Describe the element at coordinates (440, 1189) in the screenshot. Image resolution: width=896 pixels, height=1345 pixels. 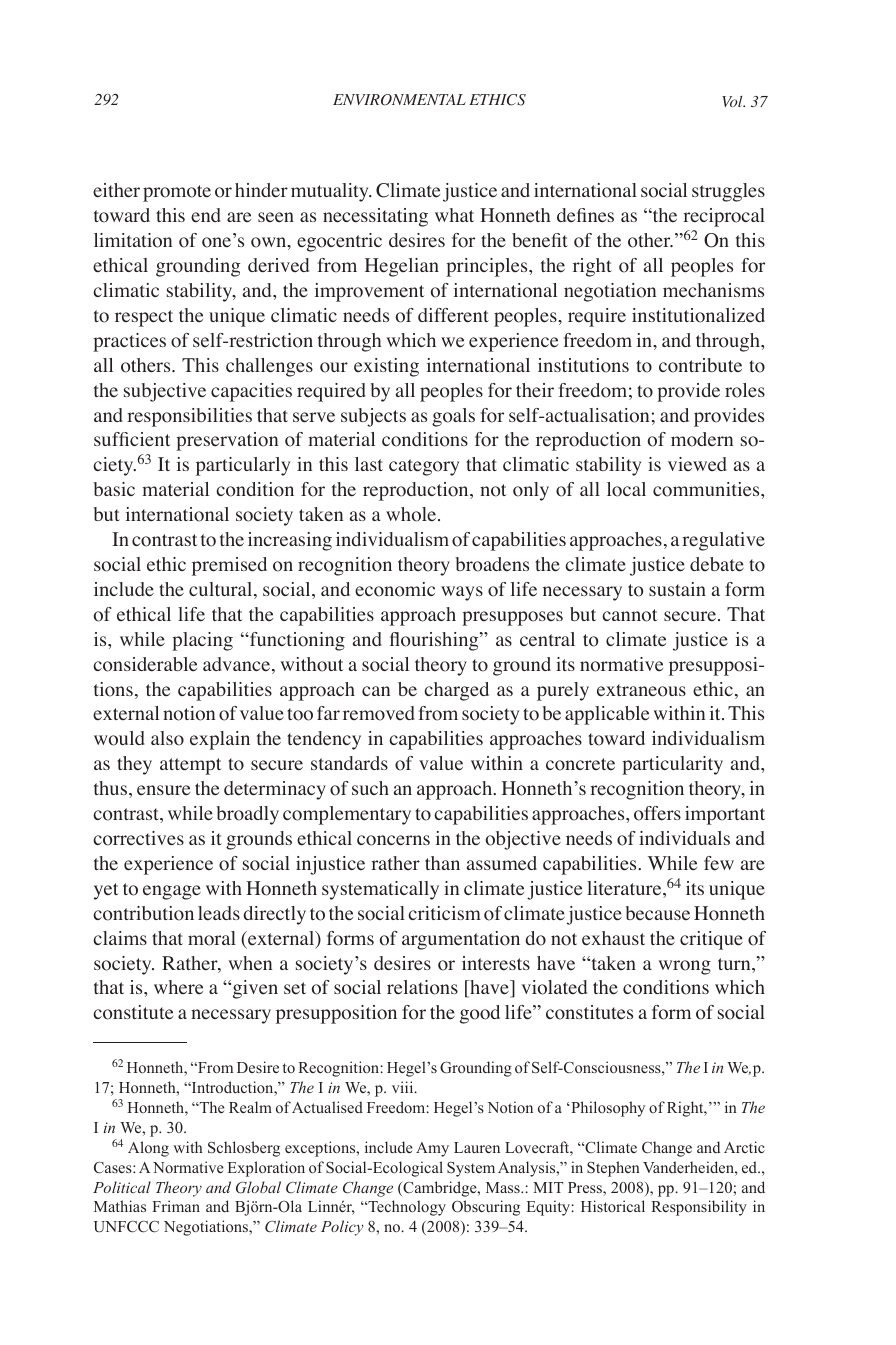
I see `Cambridge` at that location.
